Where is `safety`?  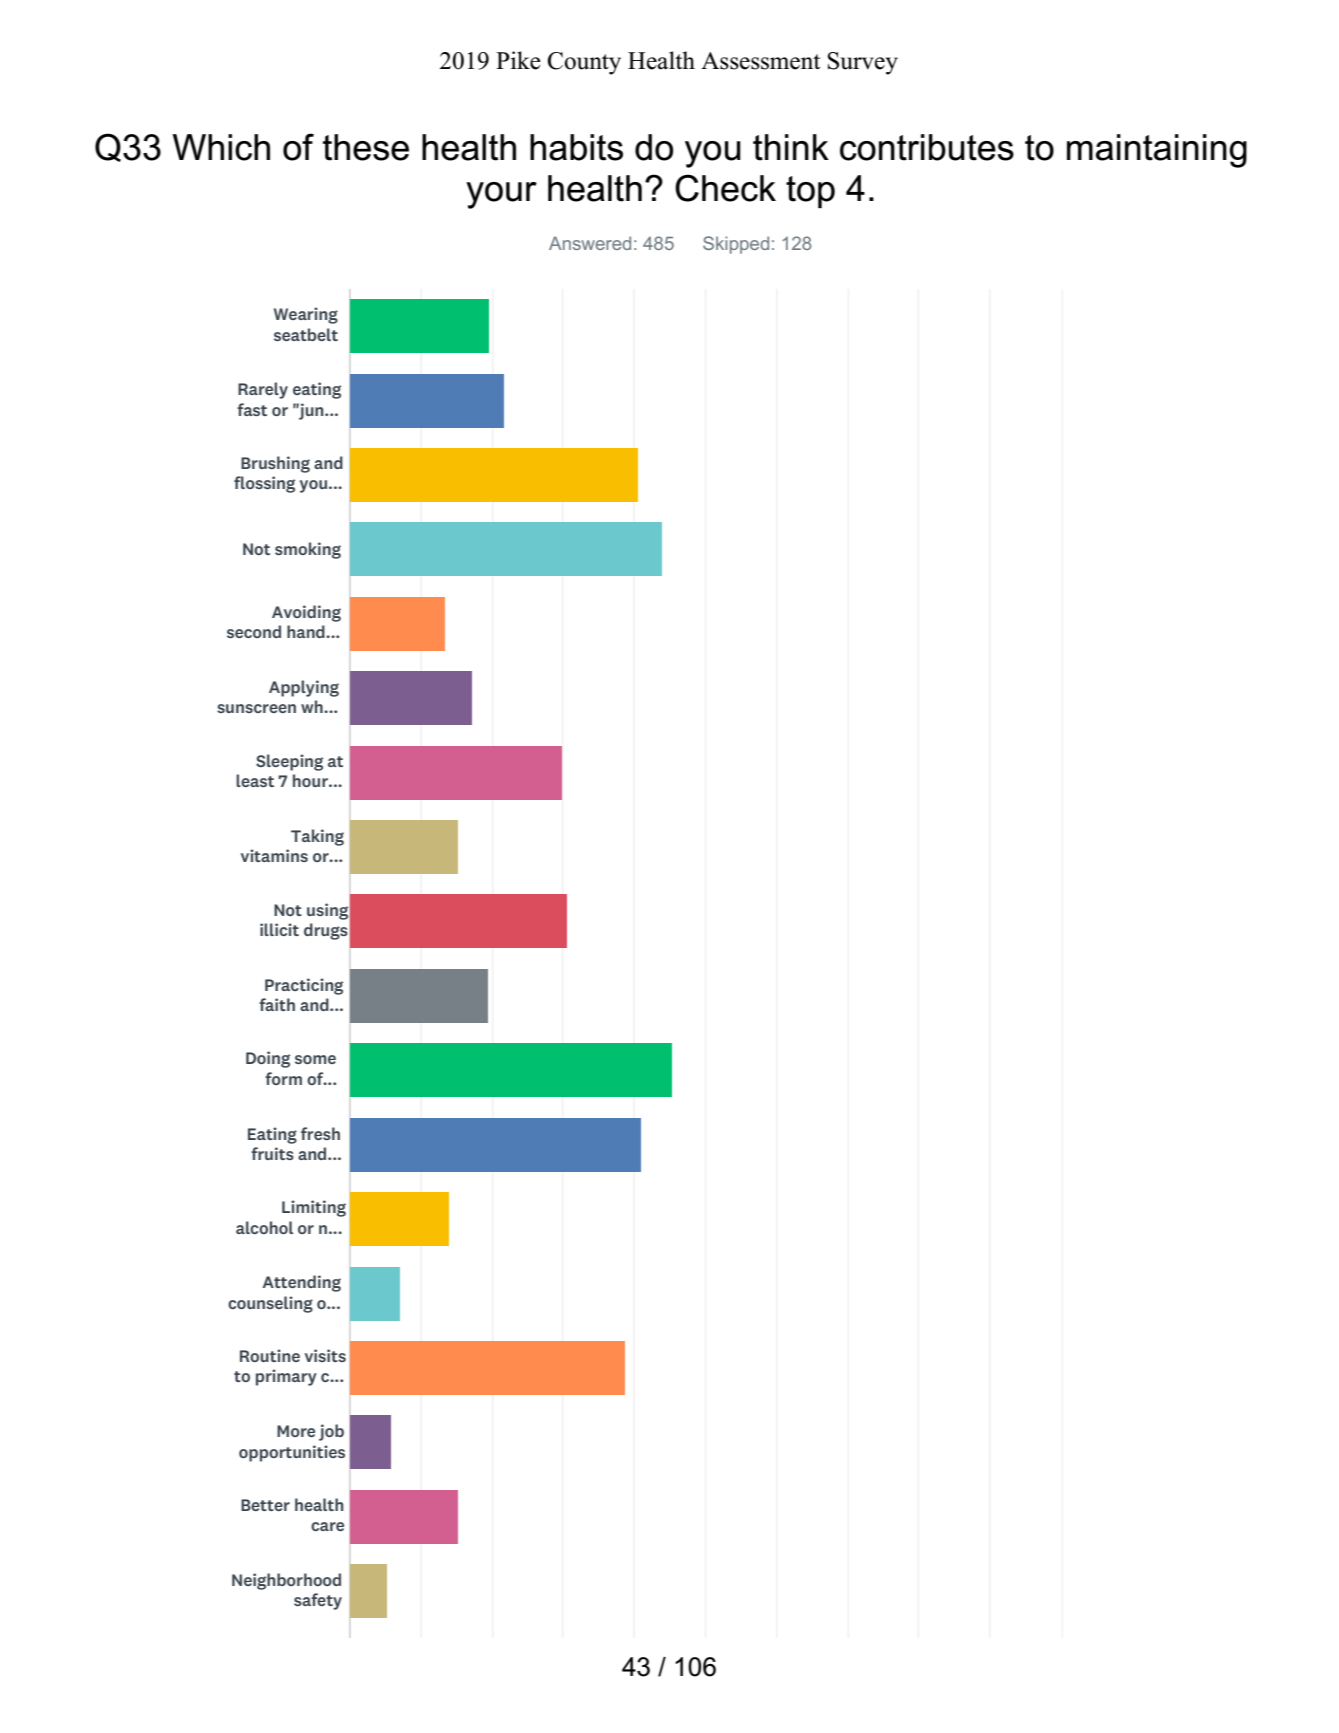
safety is located at coordinates (318, 1601).
